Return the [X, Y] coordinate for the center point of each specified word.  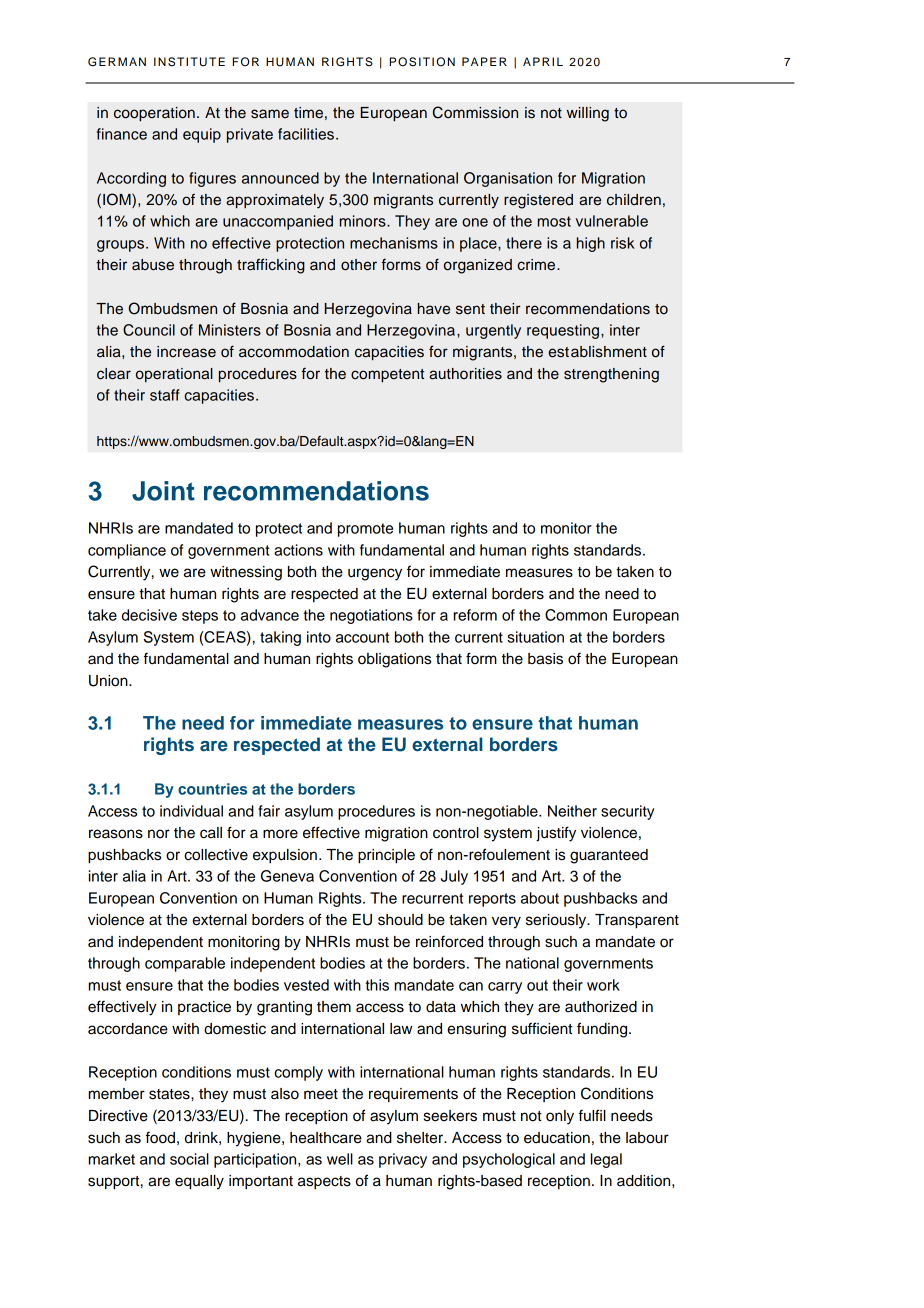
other [359, 265]
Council [149, 330]
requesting [563, 331]
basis [545, 659]
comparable [185, 964]
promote [365, 530]
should [400, 920]
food [160, 1137]
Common [576, 615]
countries [212, 789]
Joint [163, 491]
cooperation [154, 114]
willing [588, 114]
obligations [394, 660]
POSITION [422, 62]
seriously [557, 921]
